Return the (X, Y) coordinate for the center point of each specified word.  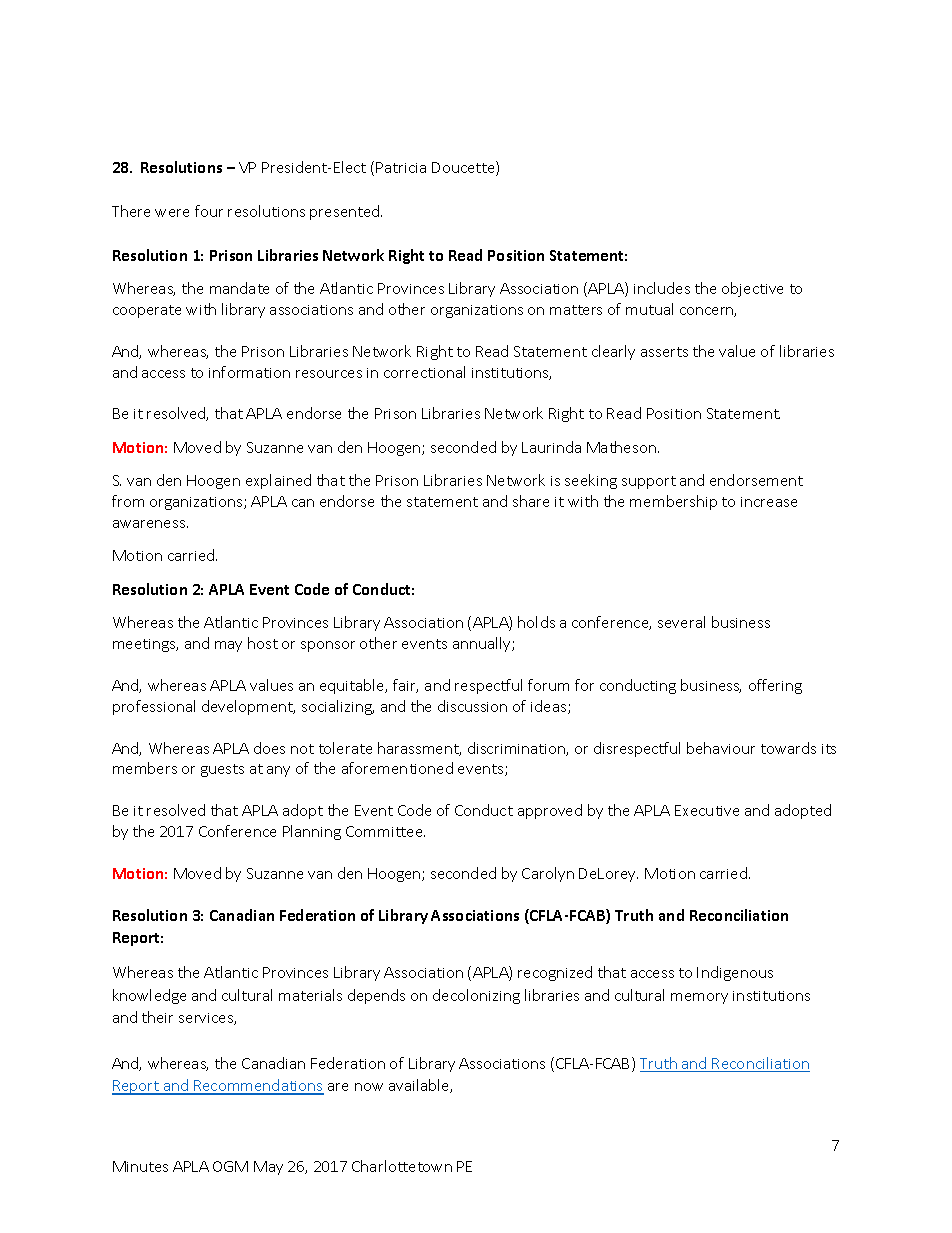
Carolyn (548, 874)
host (263, 643)
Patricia (401, 167)
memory (699, 998)
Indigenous (735, 973)
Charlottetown (402, 1166)
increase (769, 502)
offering (775, 686)
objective (752, 289)
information (249, 372)
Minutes (140, 1166)
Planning (312, 832)
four (209, 211)
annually (483, 644)
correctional (424, 372)
